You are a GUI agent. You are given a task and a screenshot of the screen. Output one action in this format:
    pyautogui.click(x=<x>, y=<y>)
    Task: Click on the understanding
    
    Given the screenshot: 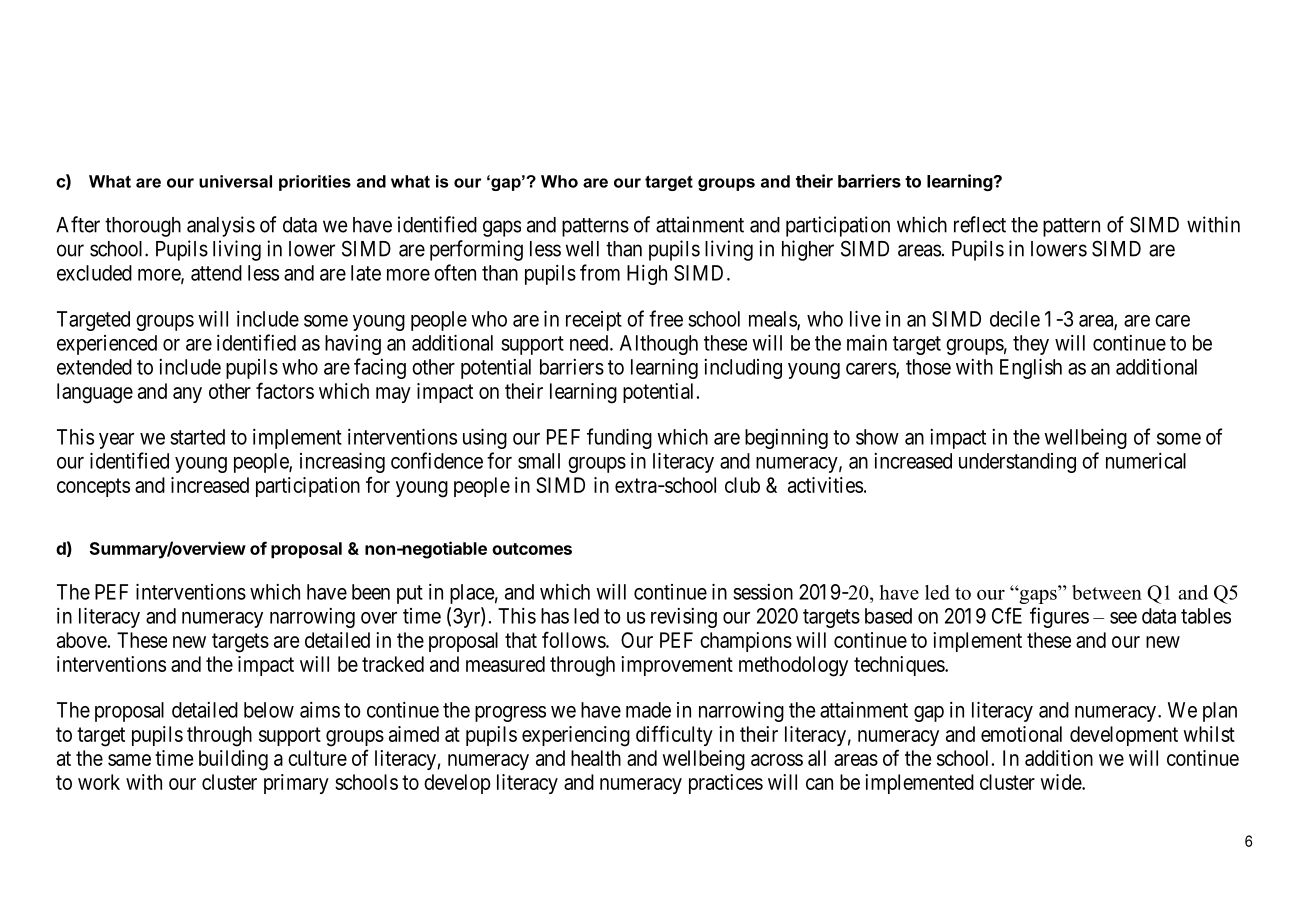 What is the action you would take?
    pyautogui.click(x=1017, y=463)
